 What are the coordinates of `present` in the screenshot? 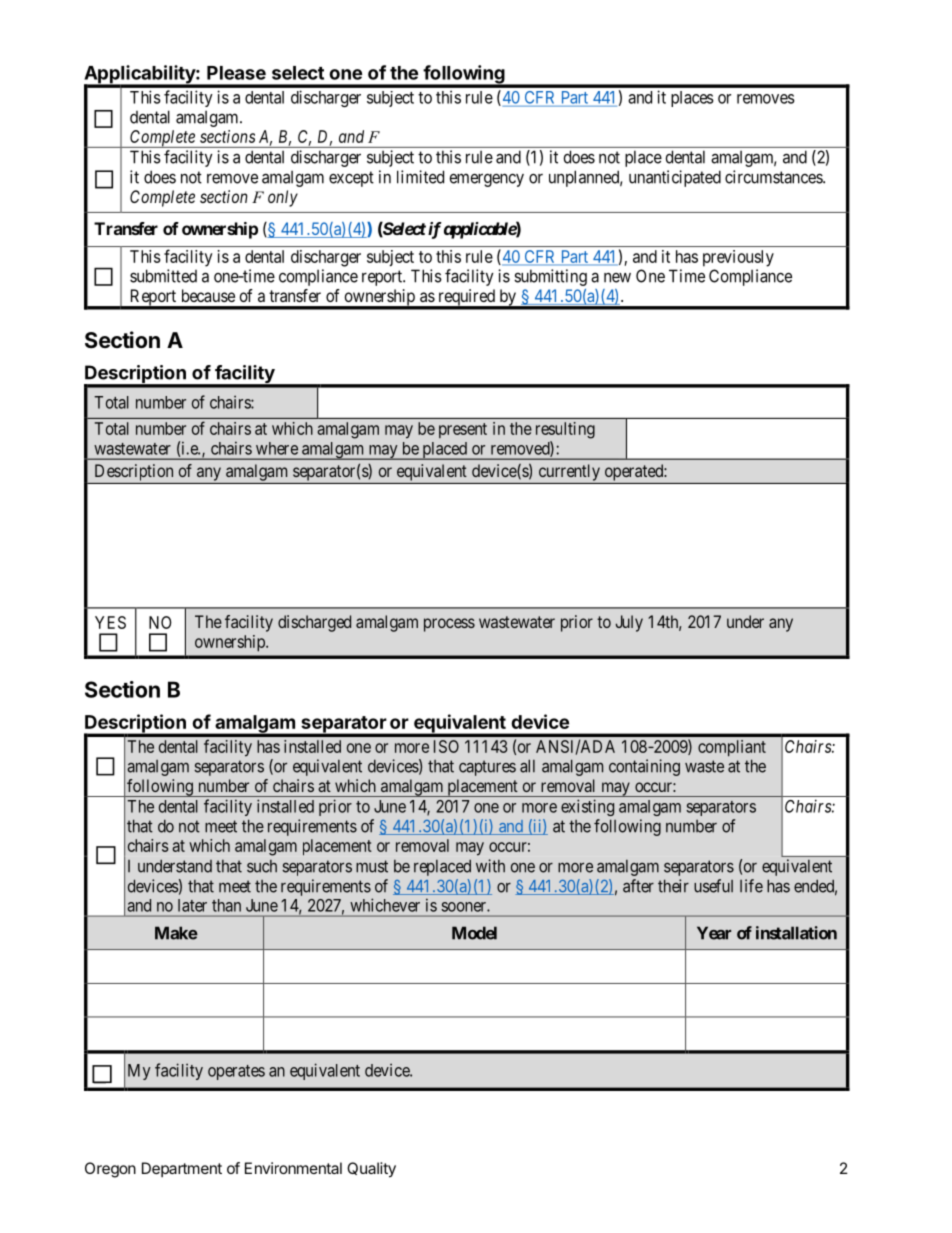 It's located at (463, 430).
